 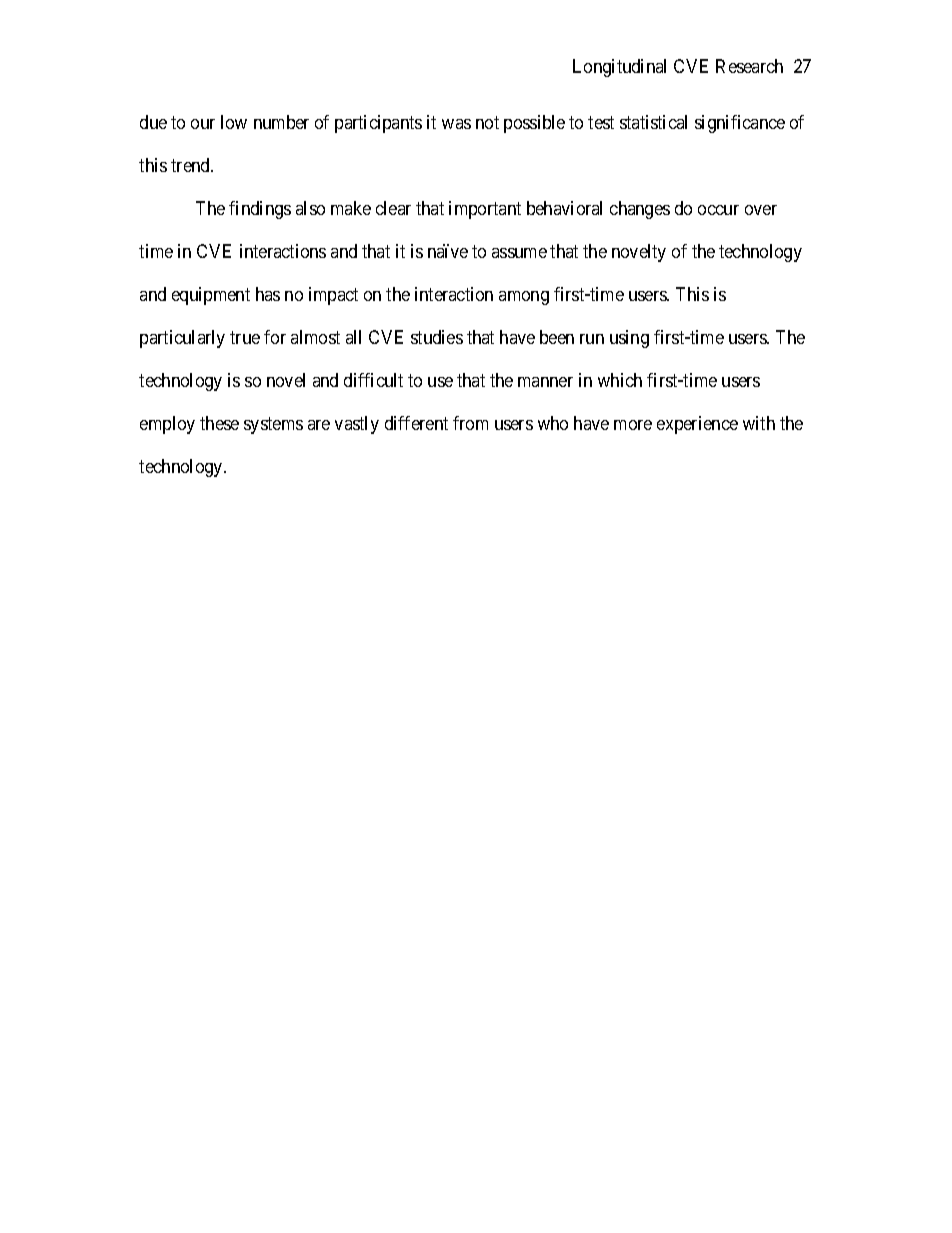 I want to click on equipment, so click(x=211, y=296).
